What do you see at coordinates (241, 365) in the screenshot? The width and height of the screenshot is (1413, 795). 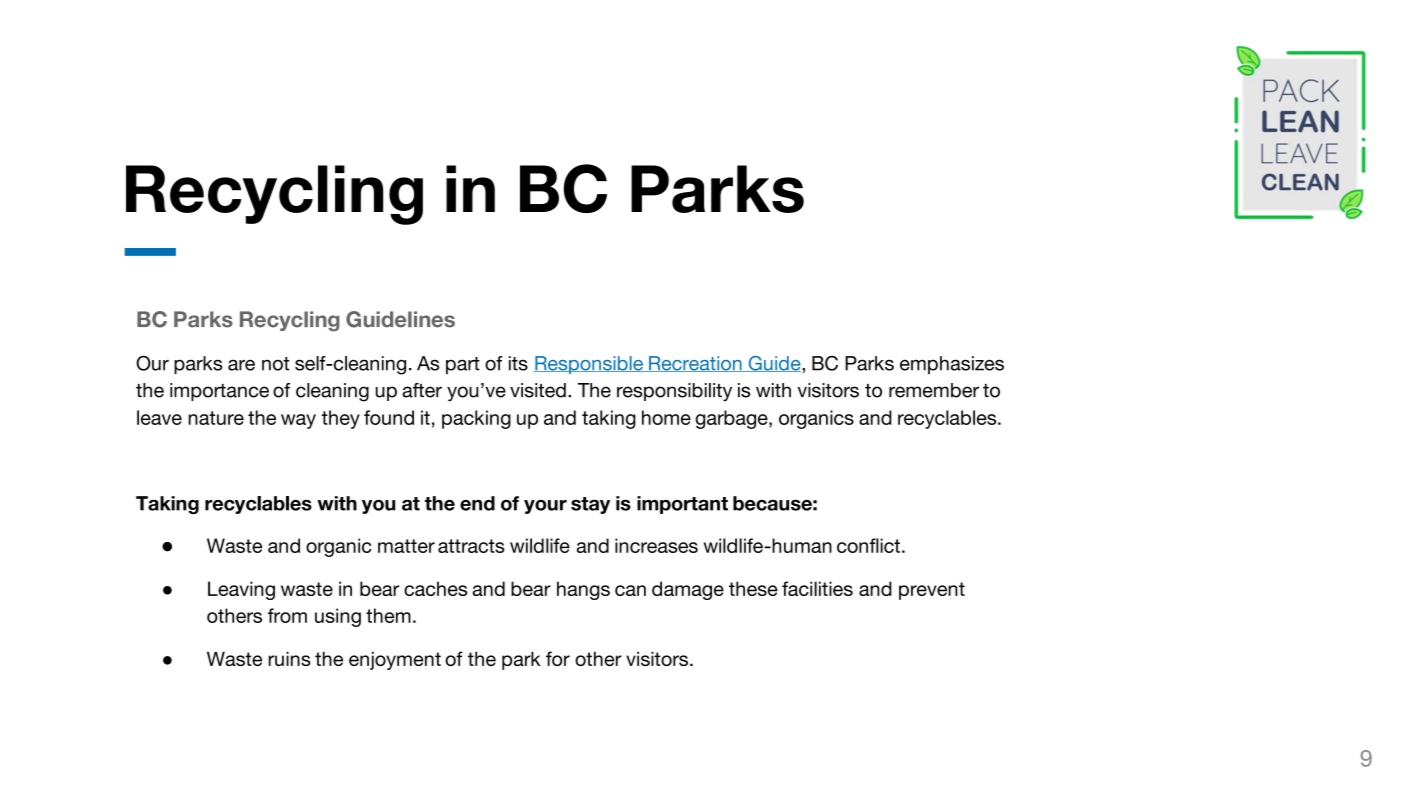 I see `are` at bounding box center [241, 365].
